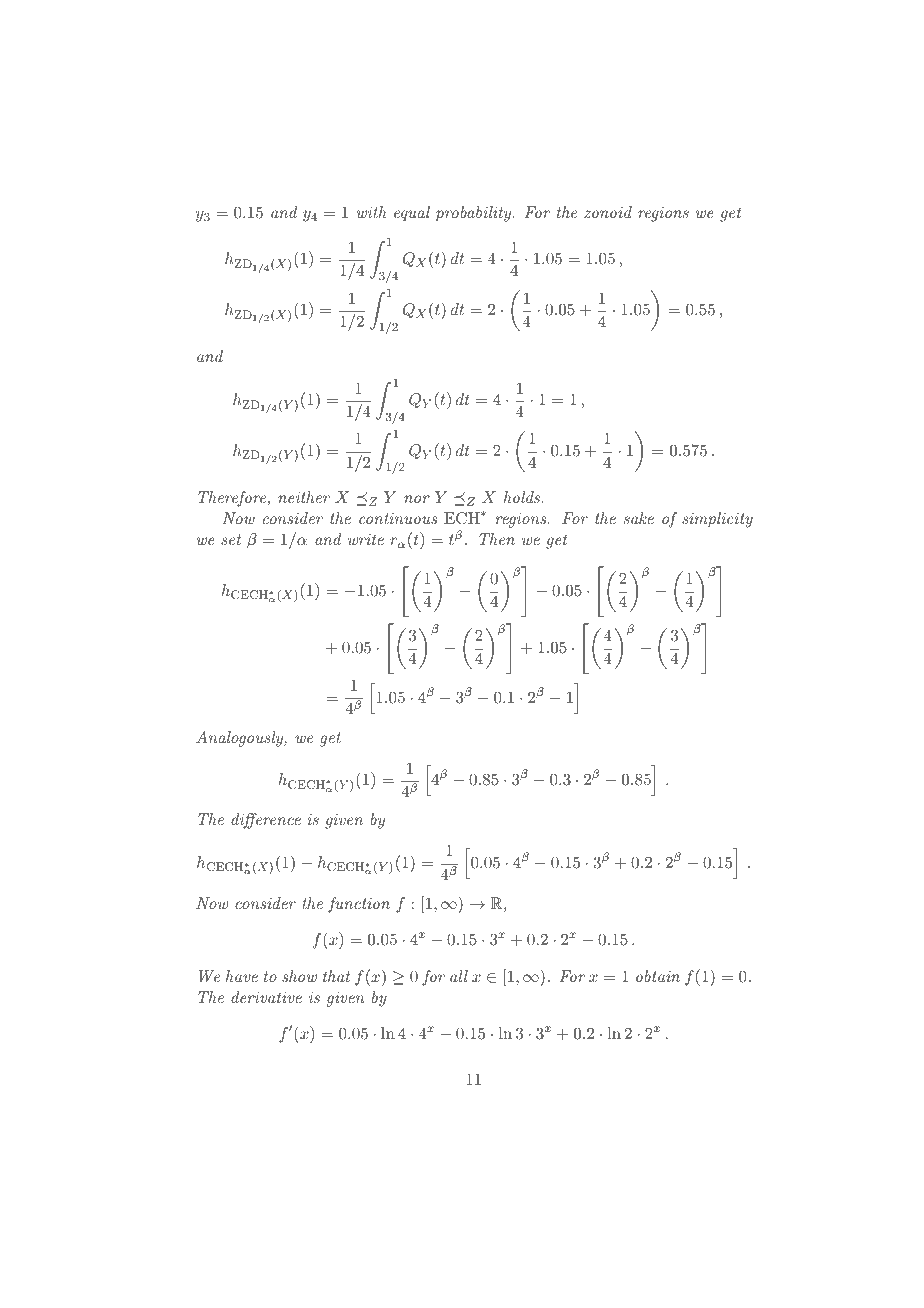  What do you see at coordinates (299, 976) in the screenshot?
I see `show` at bounding box center [299, 976].
